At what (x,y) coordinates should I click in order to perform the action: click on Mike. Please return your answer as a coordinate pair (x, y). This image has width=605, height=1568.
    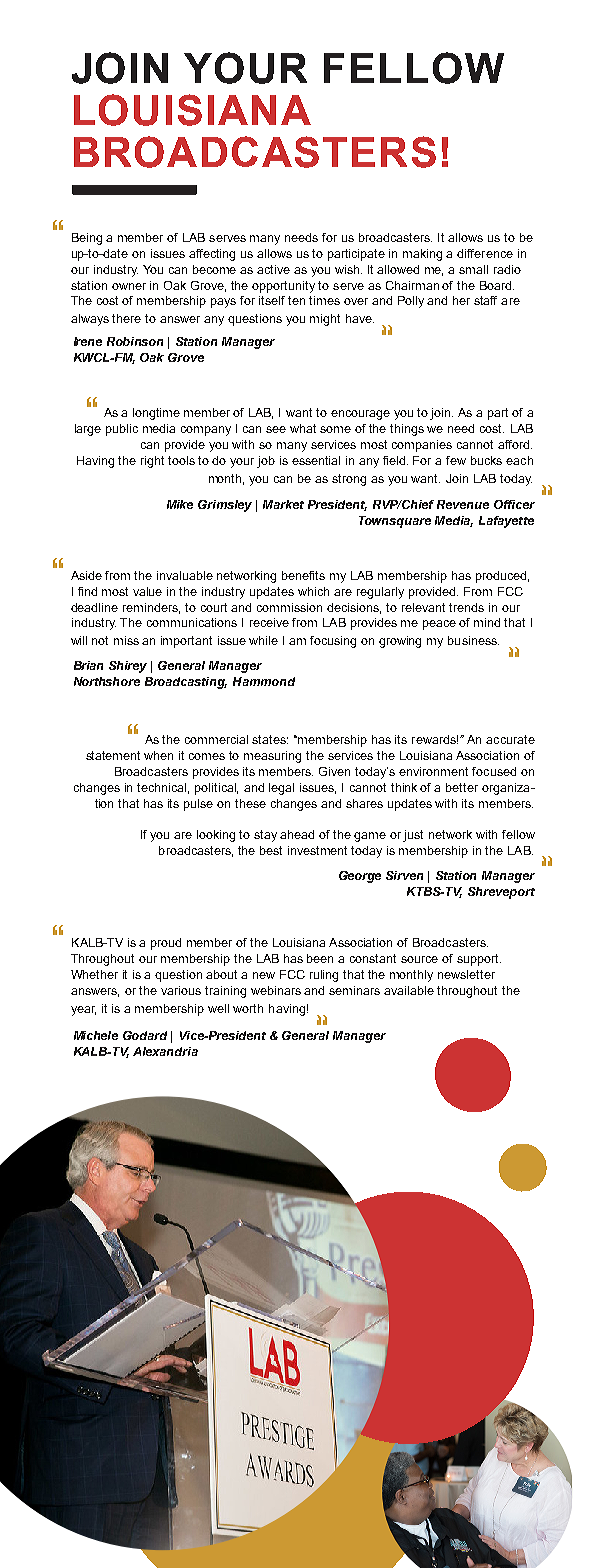
    Looking at the image, I should click on (180, 504).
